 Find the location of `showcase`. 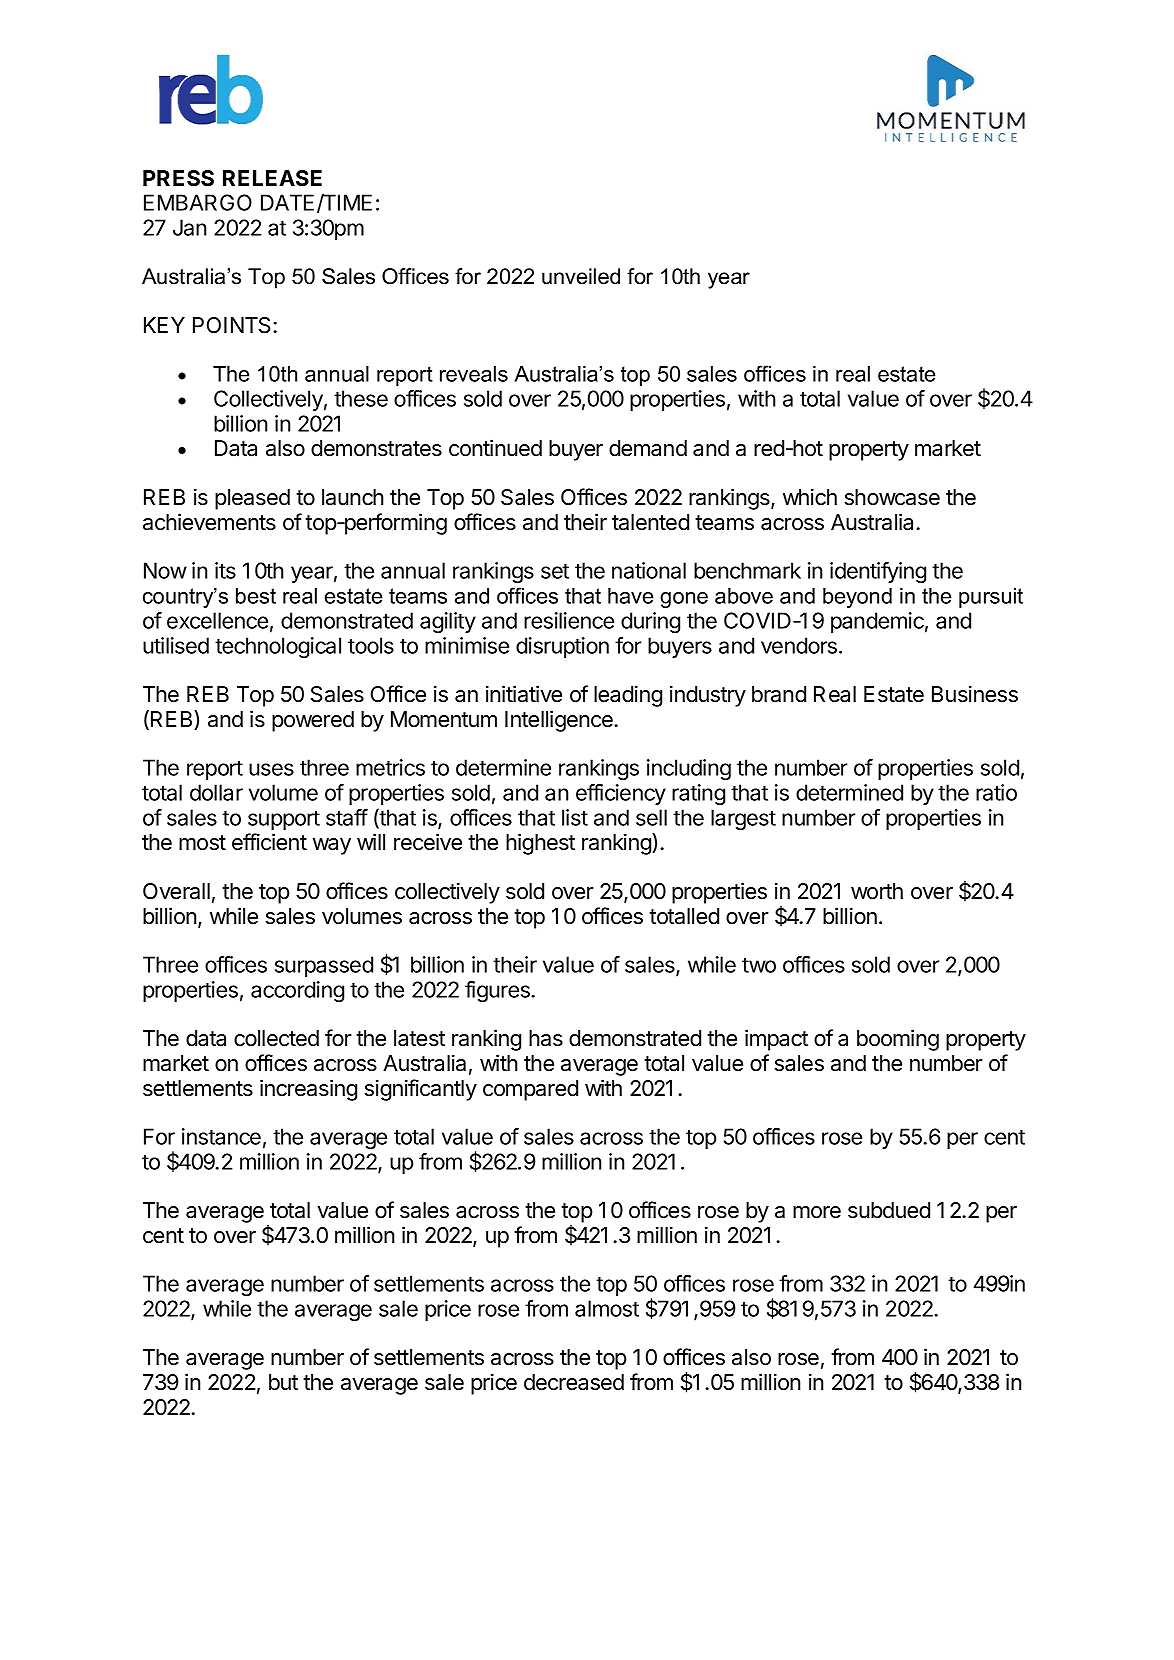

showcase is located at coordinates (892, 497).
